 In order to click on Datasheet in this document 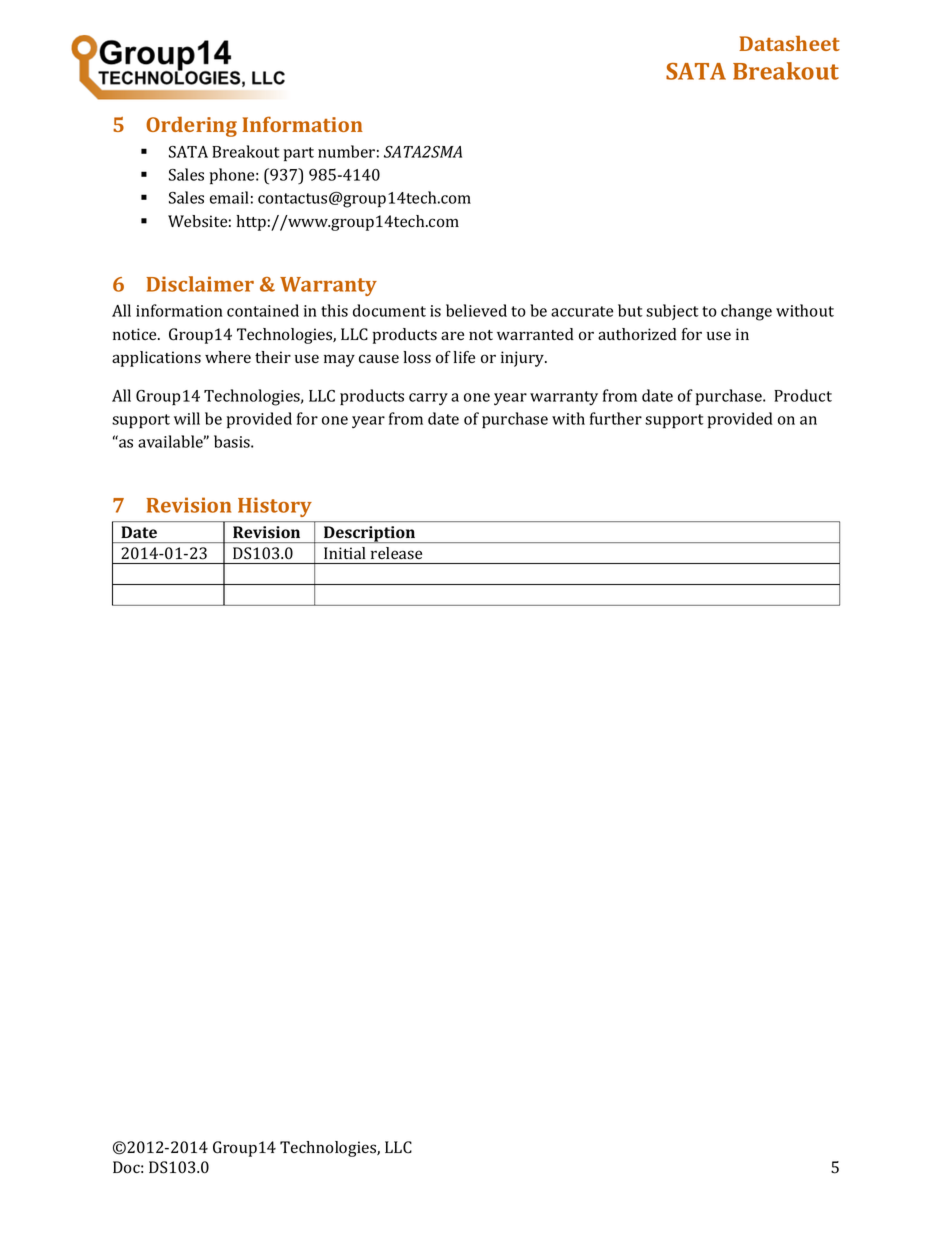, I will do `click(789, 43)`.
